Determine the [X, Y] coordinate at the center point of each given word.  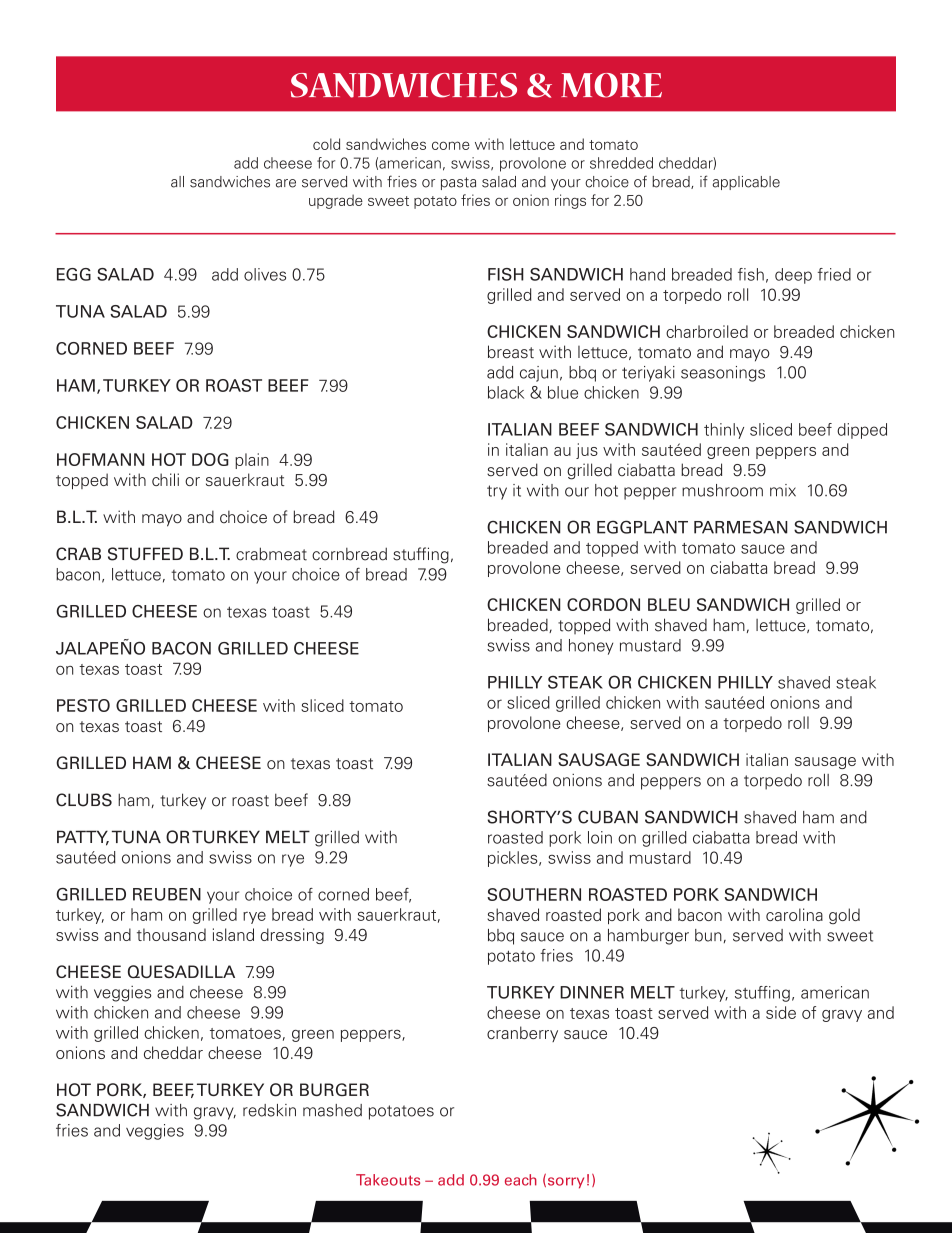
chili [165, 479]
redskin [269, 1110]
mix [783, 490]
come [451, 145]
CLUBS [84, 800]
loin [600, 837]
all [177, 182]
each [521, 1180]
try [497, 492]
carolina [794, 914]
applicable [746, 183]
